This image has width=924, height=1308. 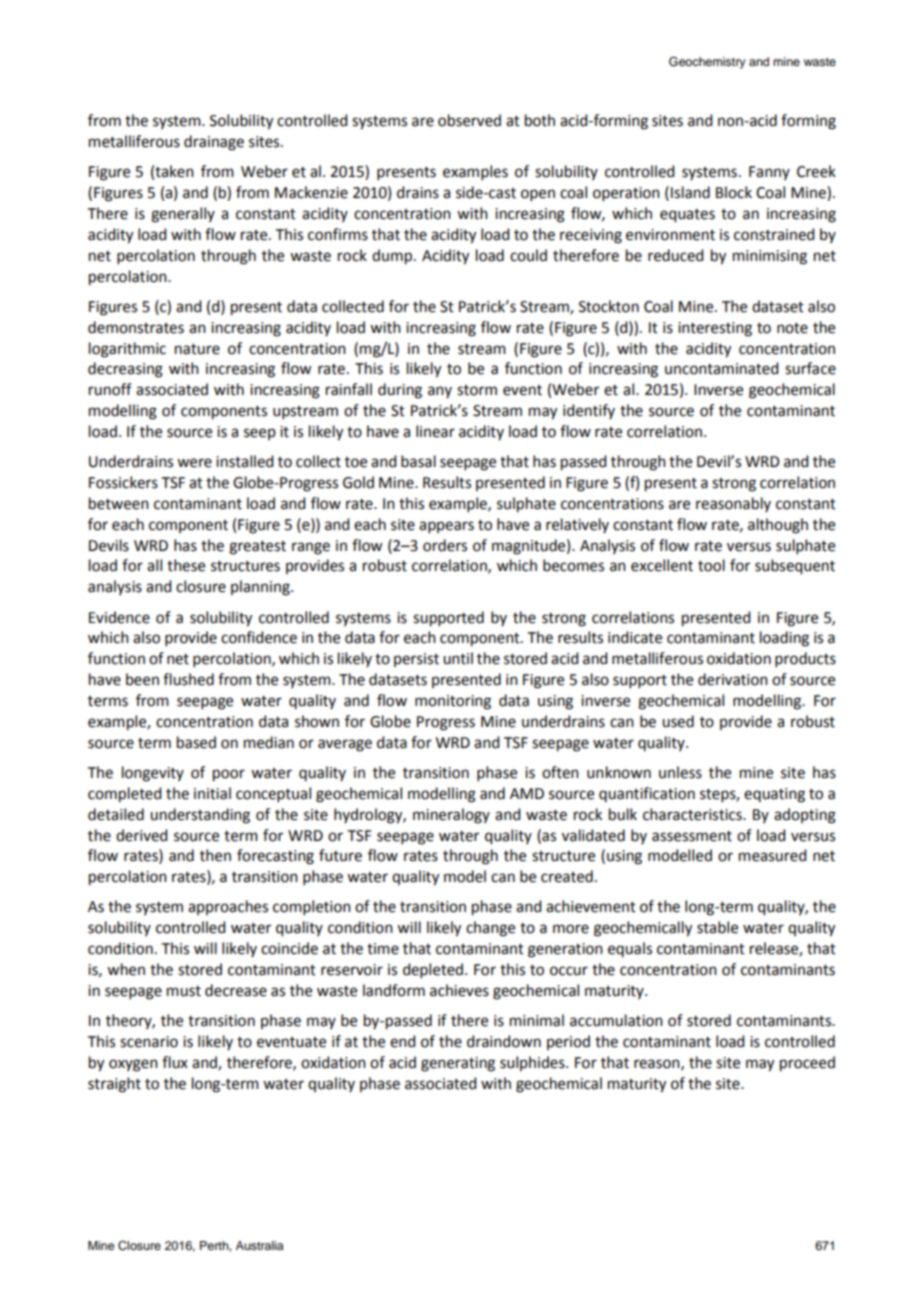 I want to click on must, so click(x=184, y=991).
